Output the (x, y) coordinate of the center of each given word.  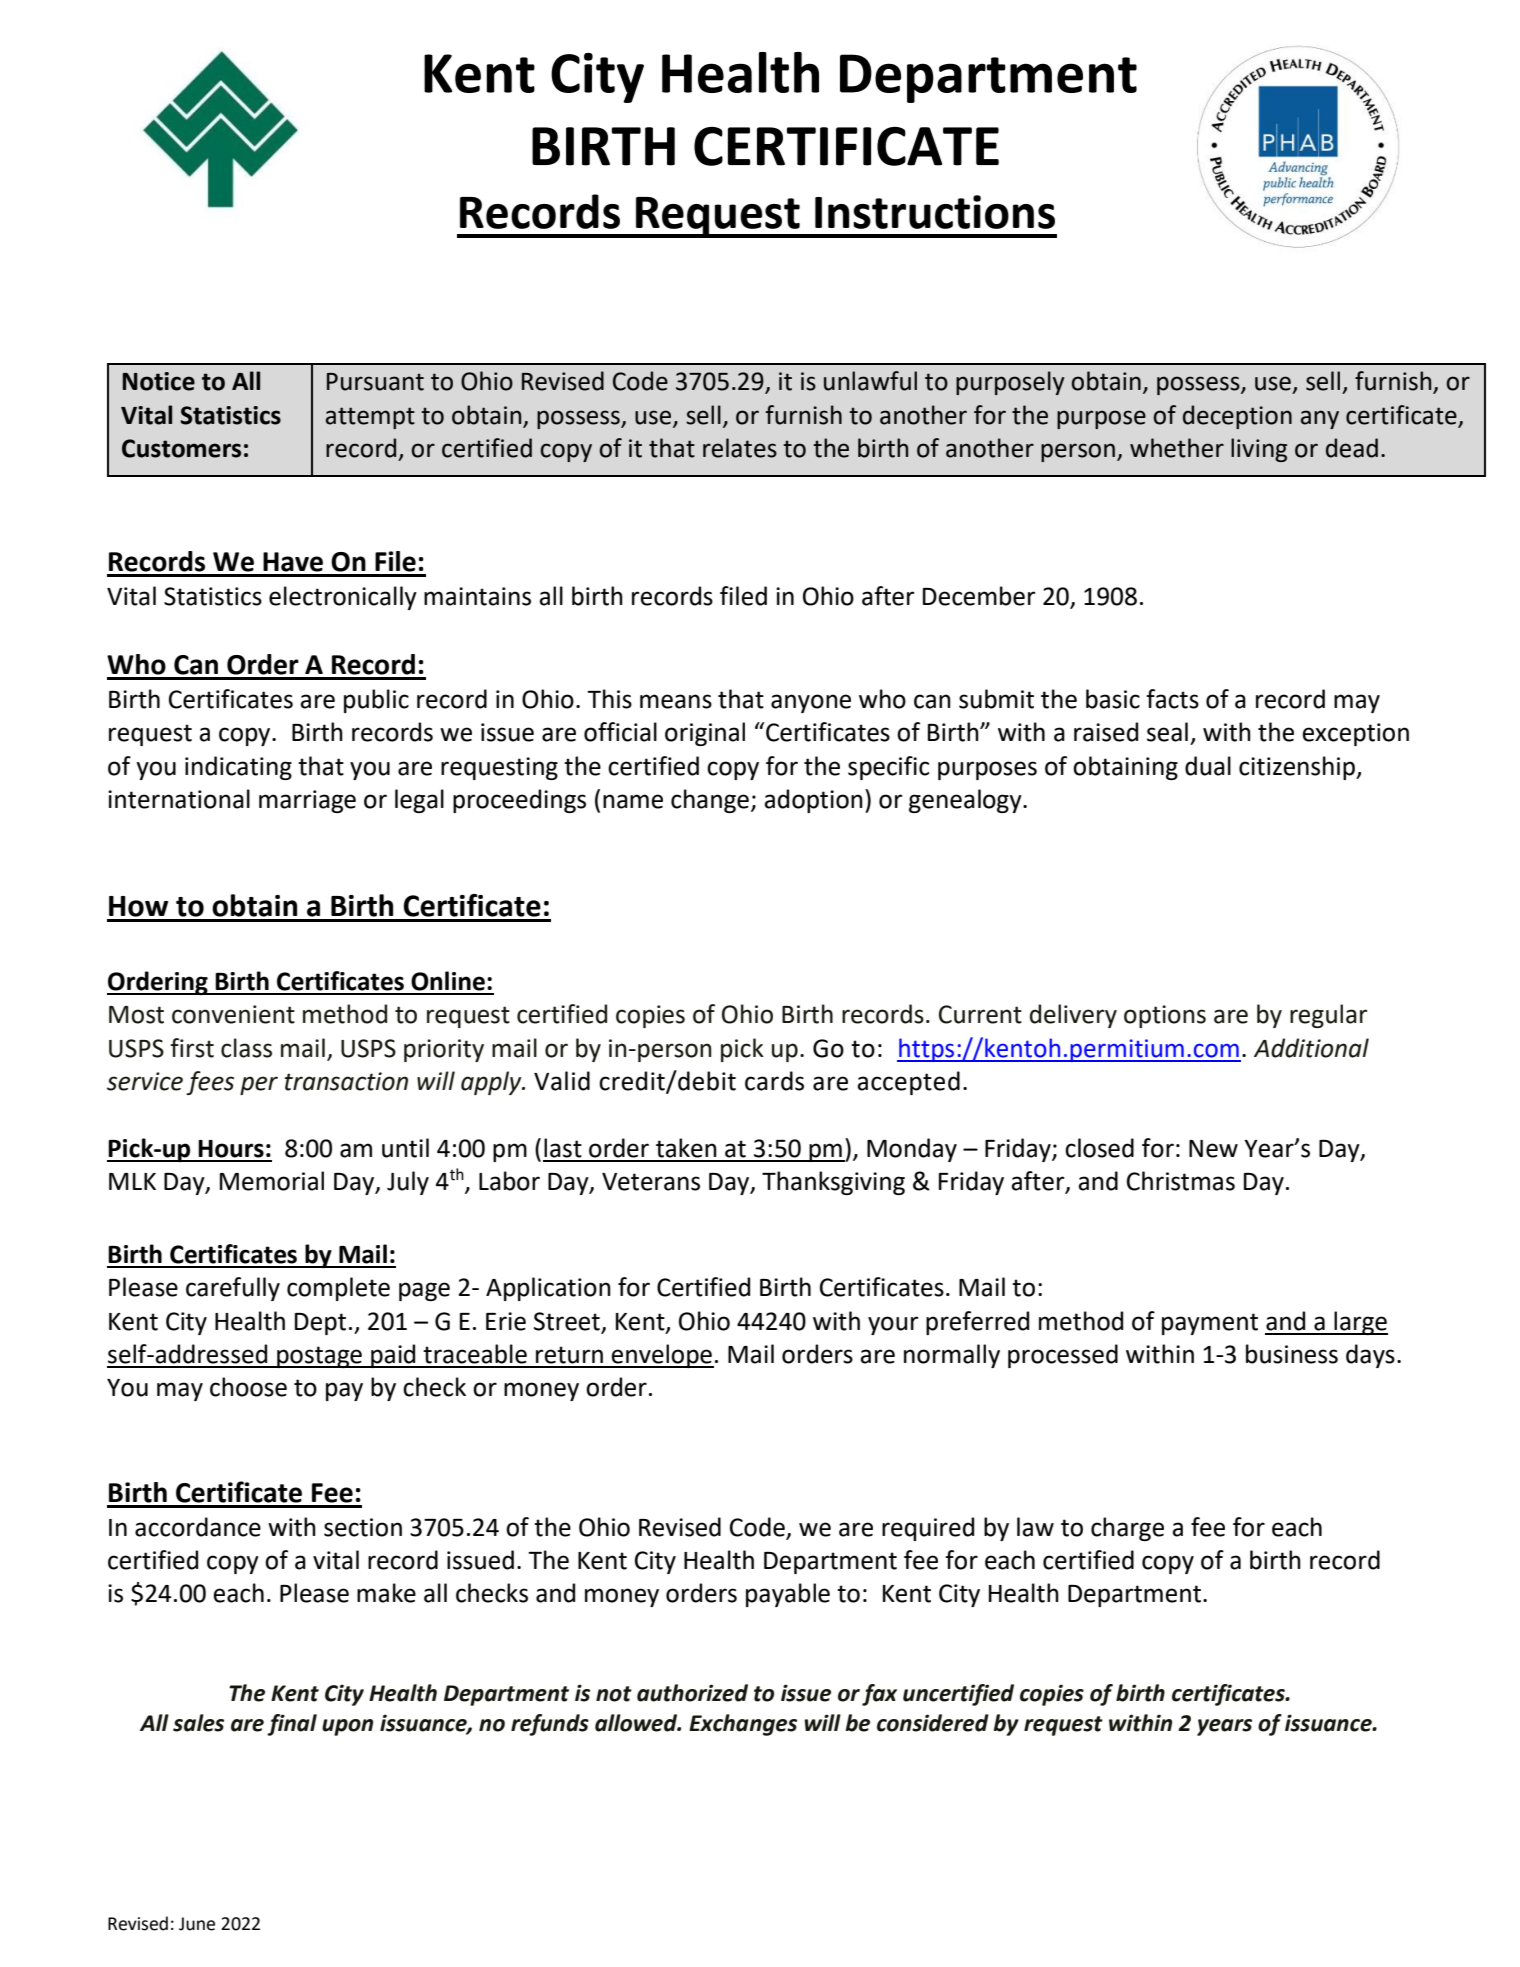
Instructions (935, 212)
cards (774, 1081)
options (1165, 1016)
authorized (692, 1693)
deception (1237, 417)
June (197, 1924)
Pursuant (375, 382)
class (246, 1048)
